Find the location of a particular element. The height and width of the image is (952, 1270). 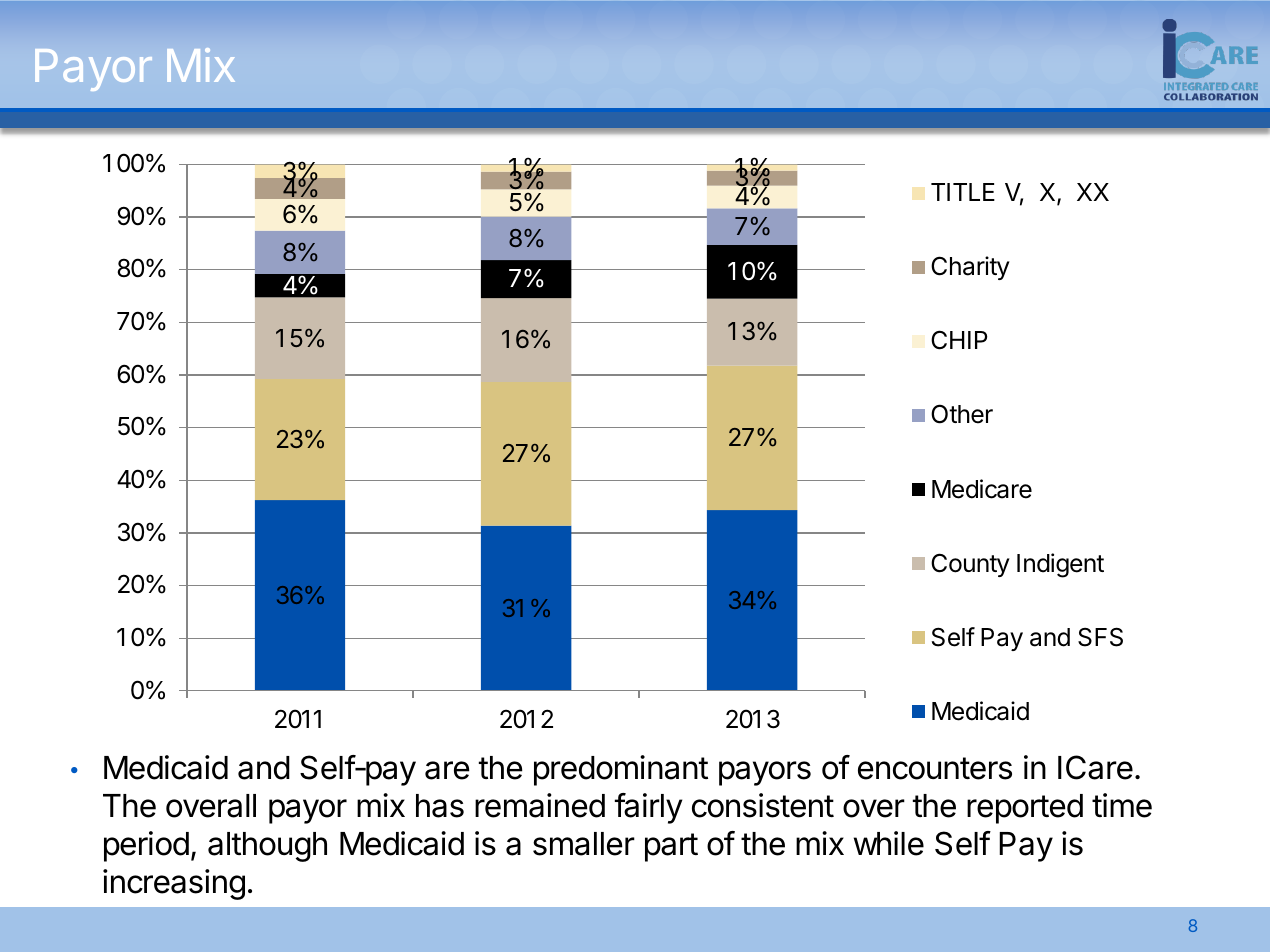

part is located at coordinates (671, 847).
